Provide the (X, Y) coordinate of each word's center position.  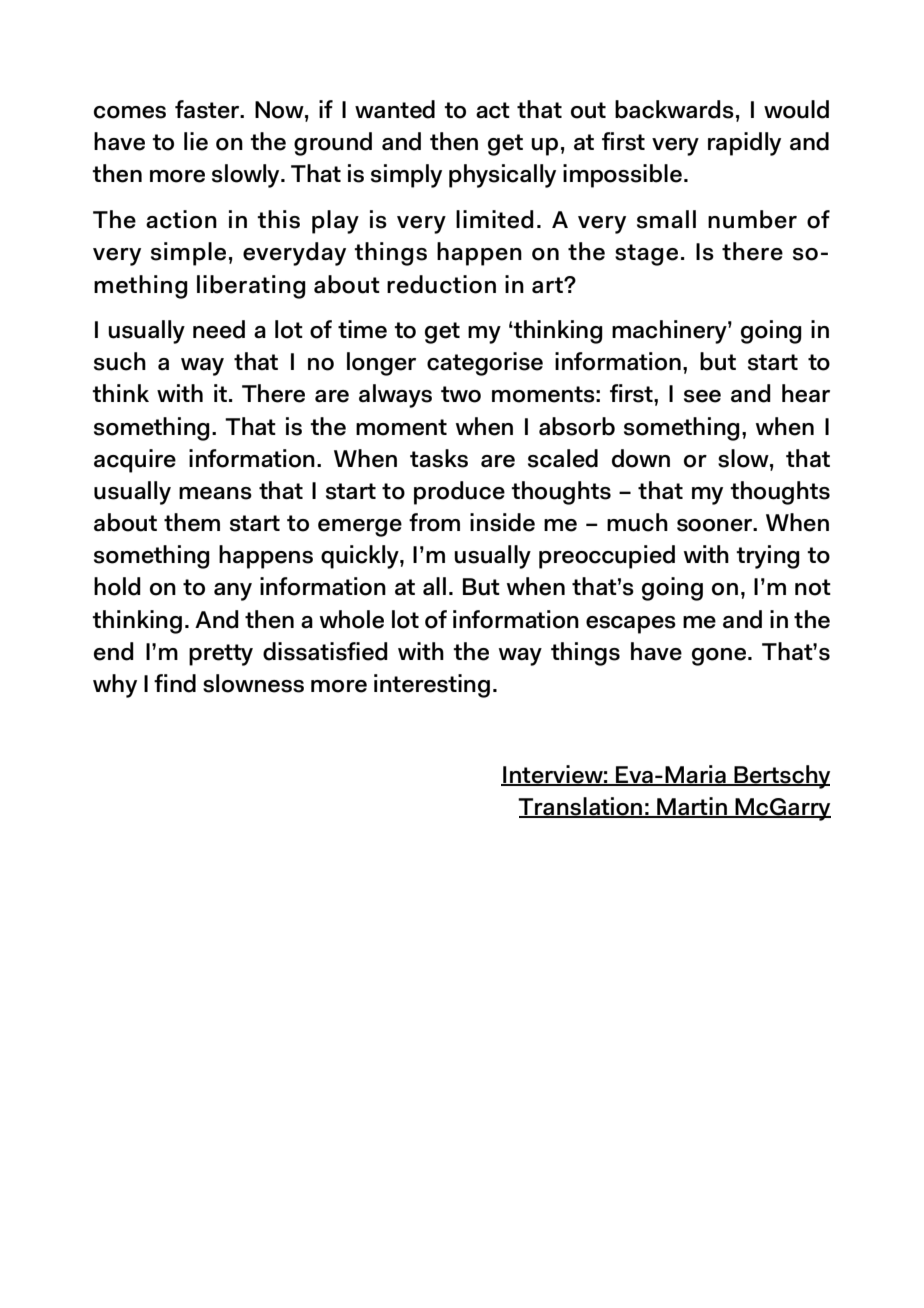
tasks (439, 458)
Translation (581, 807)
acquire (135, 461)
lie (196, 141)
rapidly (744, 144)
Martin (692, 807)
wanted (395, 109)
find (175, 683)
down (641, 458)
